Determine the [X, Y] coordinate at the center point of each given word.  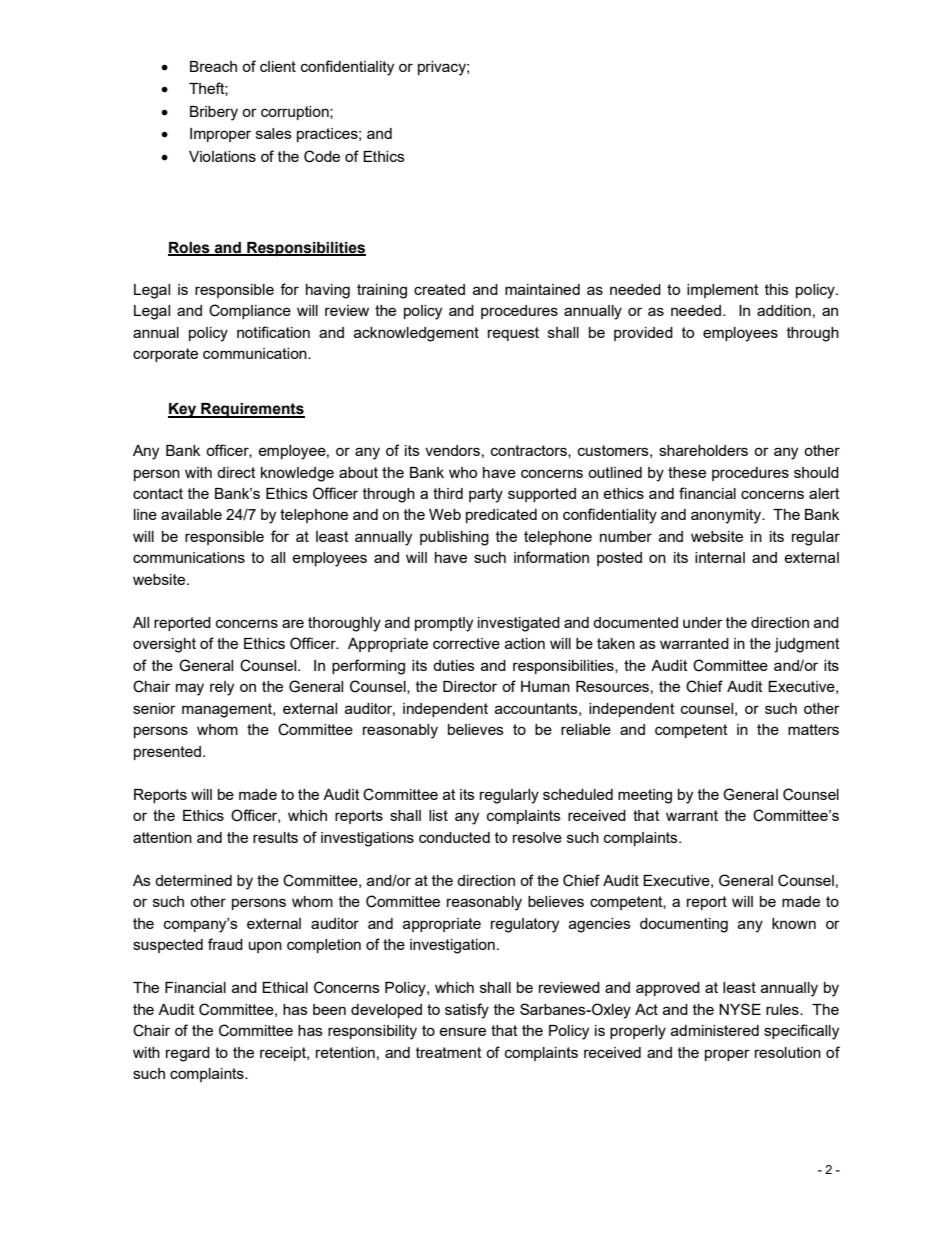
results [275, 837]
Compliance [250, 311]
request [513, 334]
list [438, 815]
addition [784, 310]
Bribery [214, 113]
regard [188, 1054]
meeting [645, 796]
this [777, 289]
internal [720, 557]
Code [322, 156]
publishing [454, 538]
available [191, 514]
